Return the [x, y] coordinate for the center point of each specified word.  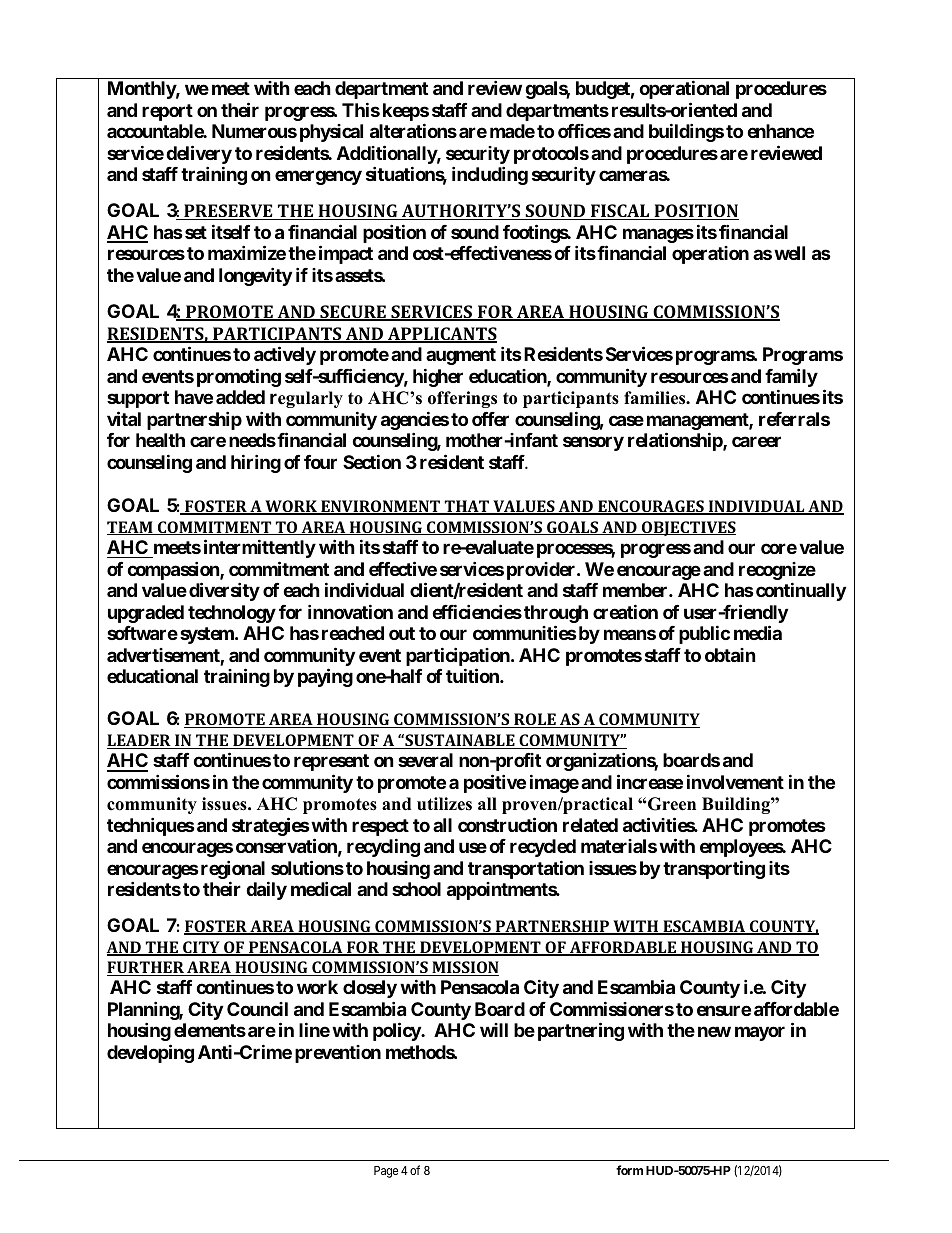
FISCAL [620, 212]
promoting [239, 377]
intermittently [260, 548]
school [416, 889]
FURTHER [146, 968]
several [425, 760]
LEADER [140, 741]
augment [461, 356]
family [791, 379]
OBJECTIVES [688, 528]
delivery [199, 154]
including [490, 175]
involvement [735, 781]
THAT [467, 507]
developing [150, 1053]
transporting [714, 869]
